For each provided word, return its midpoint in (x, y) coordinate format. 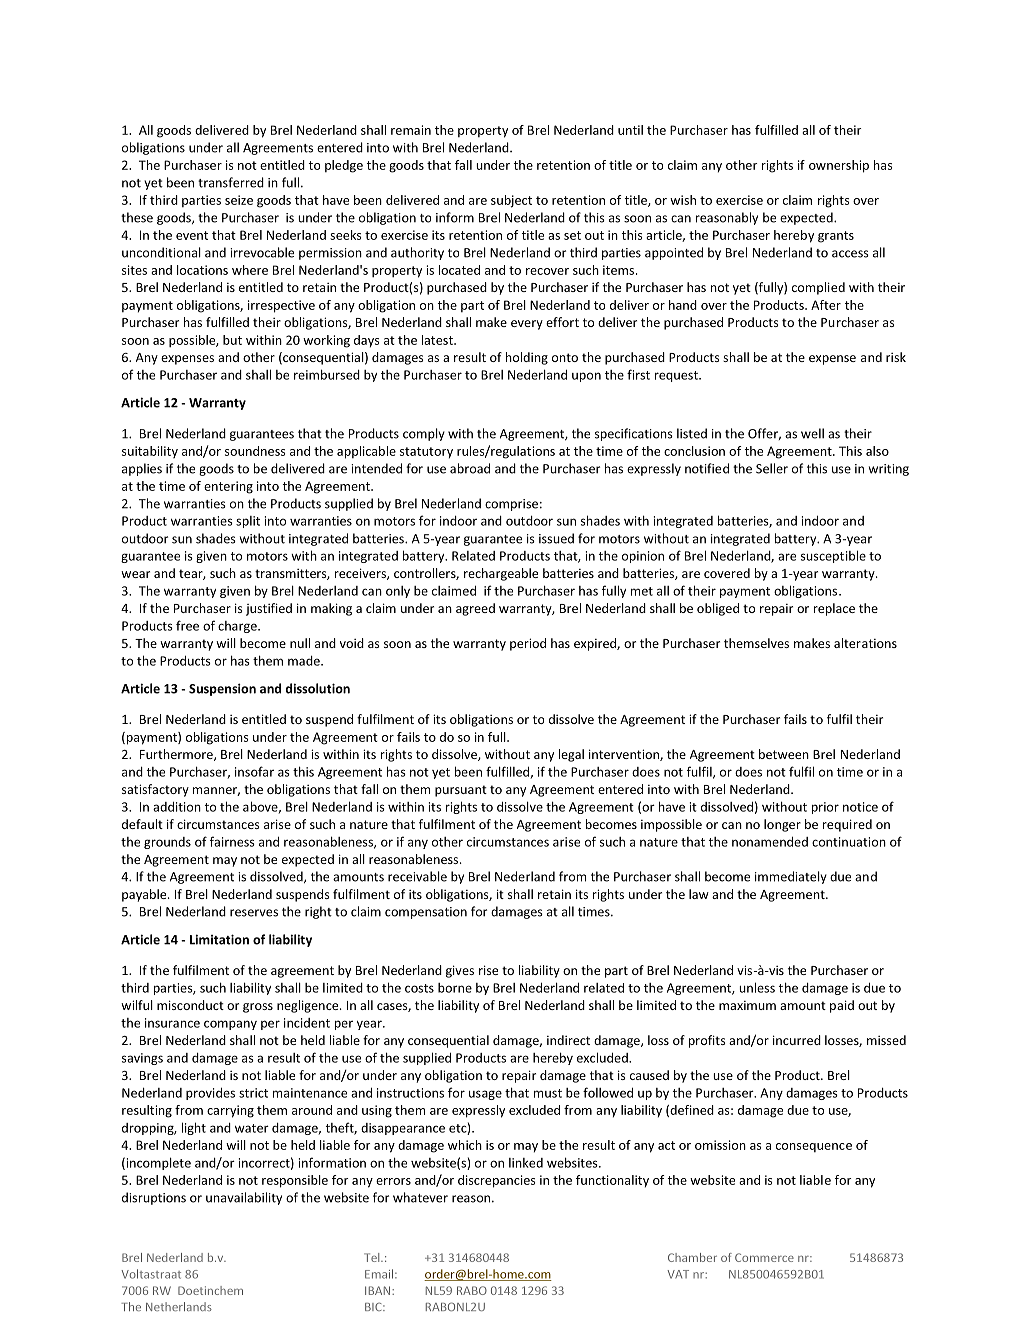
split (248, 522)
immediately (791, 877)
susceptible (833, 556)
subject (511, 201)
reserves (254, 913)
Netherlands (179, 1306)
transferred (231, 182)
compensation (426, 913)
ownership (839, 166)
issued (556, 538)
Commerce (764, 1257)
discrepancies (497, 1181)
